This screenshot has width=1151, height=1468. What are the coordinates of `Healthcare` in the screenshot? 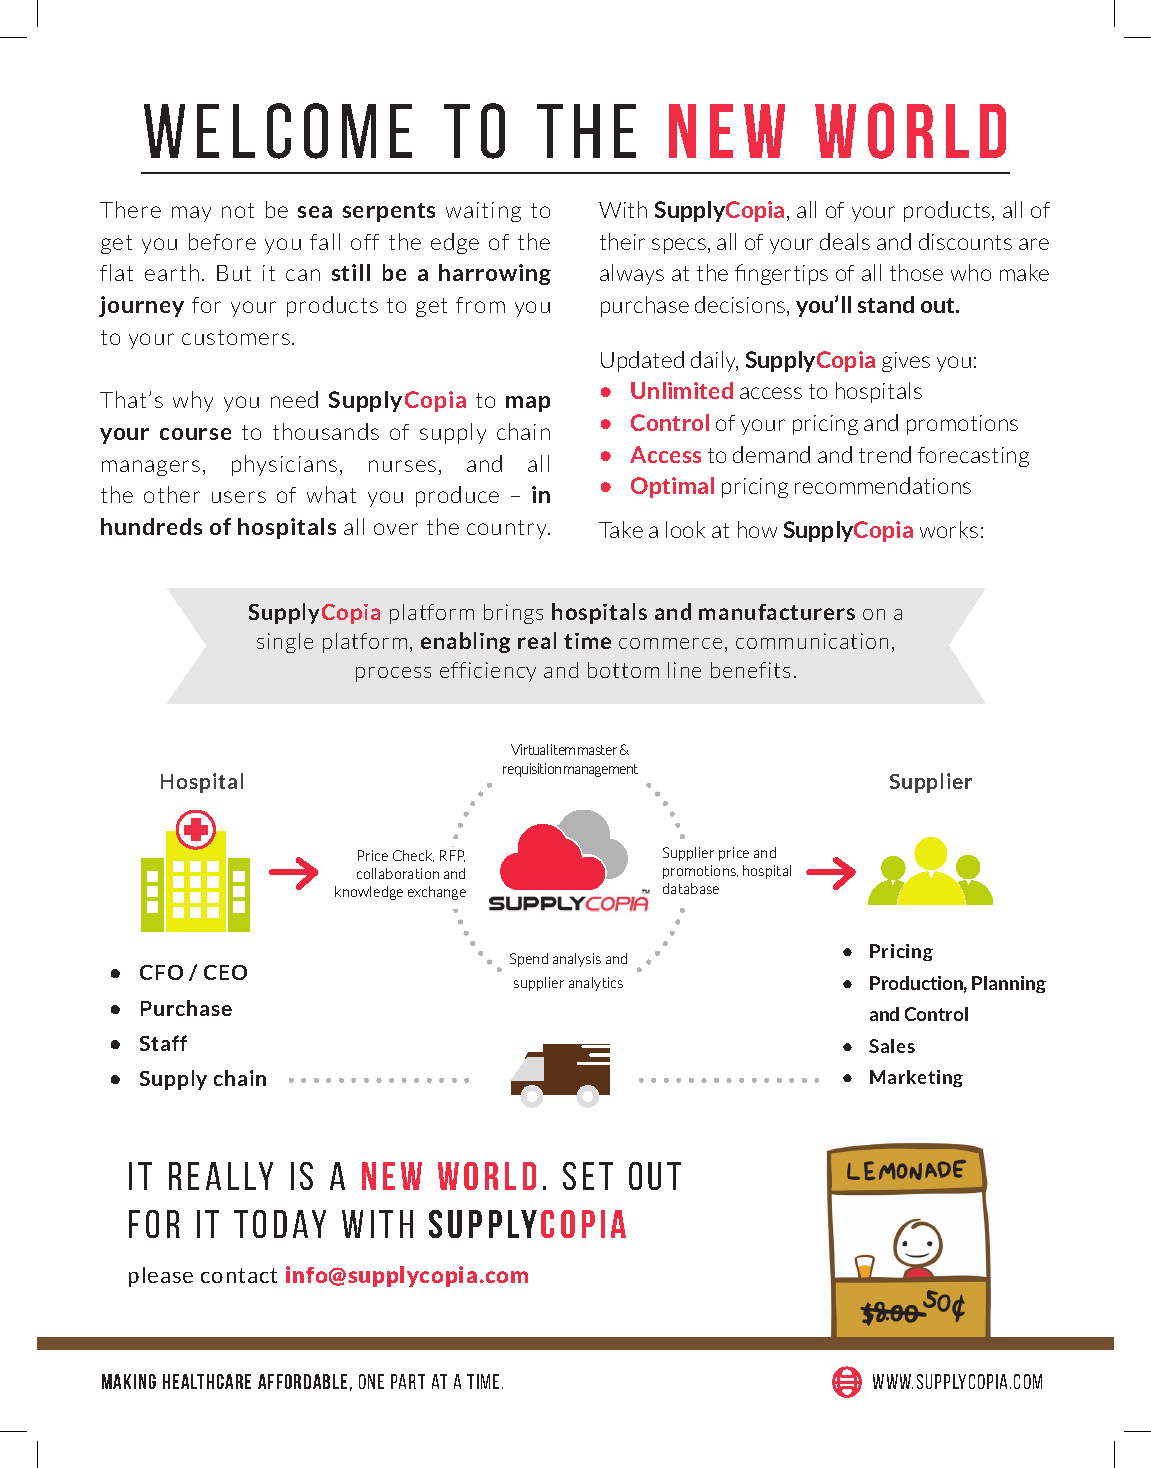 It's located at (207, 1381).
